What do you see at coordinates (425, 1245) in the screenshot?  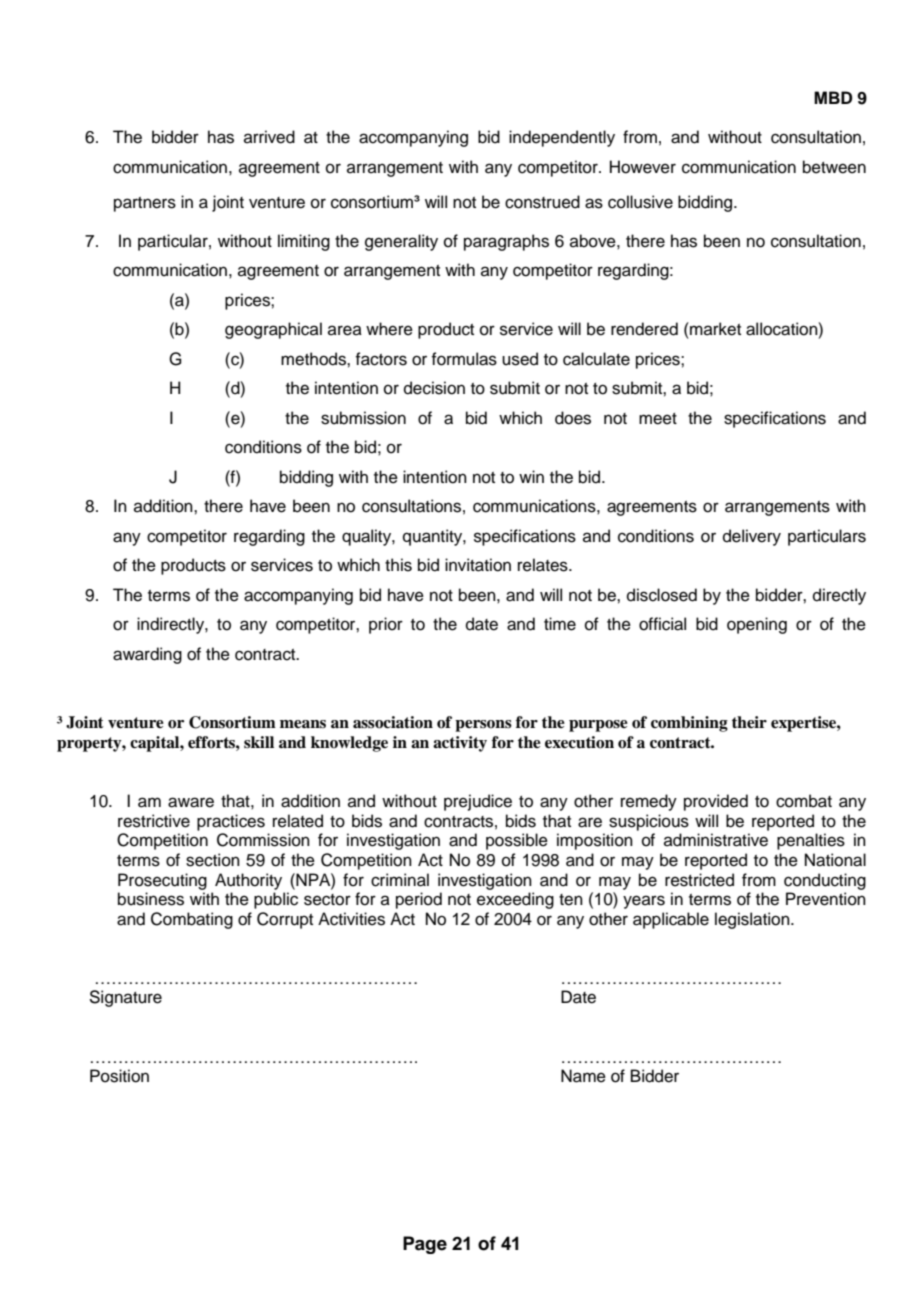 I see `Page` at bounding box center [425, 1245].
